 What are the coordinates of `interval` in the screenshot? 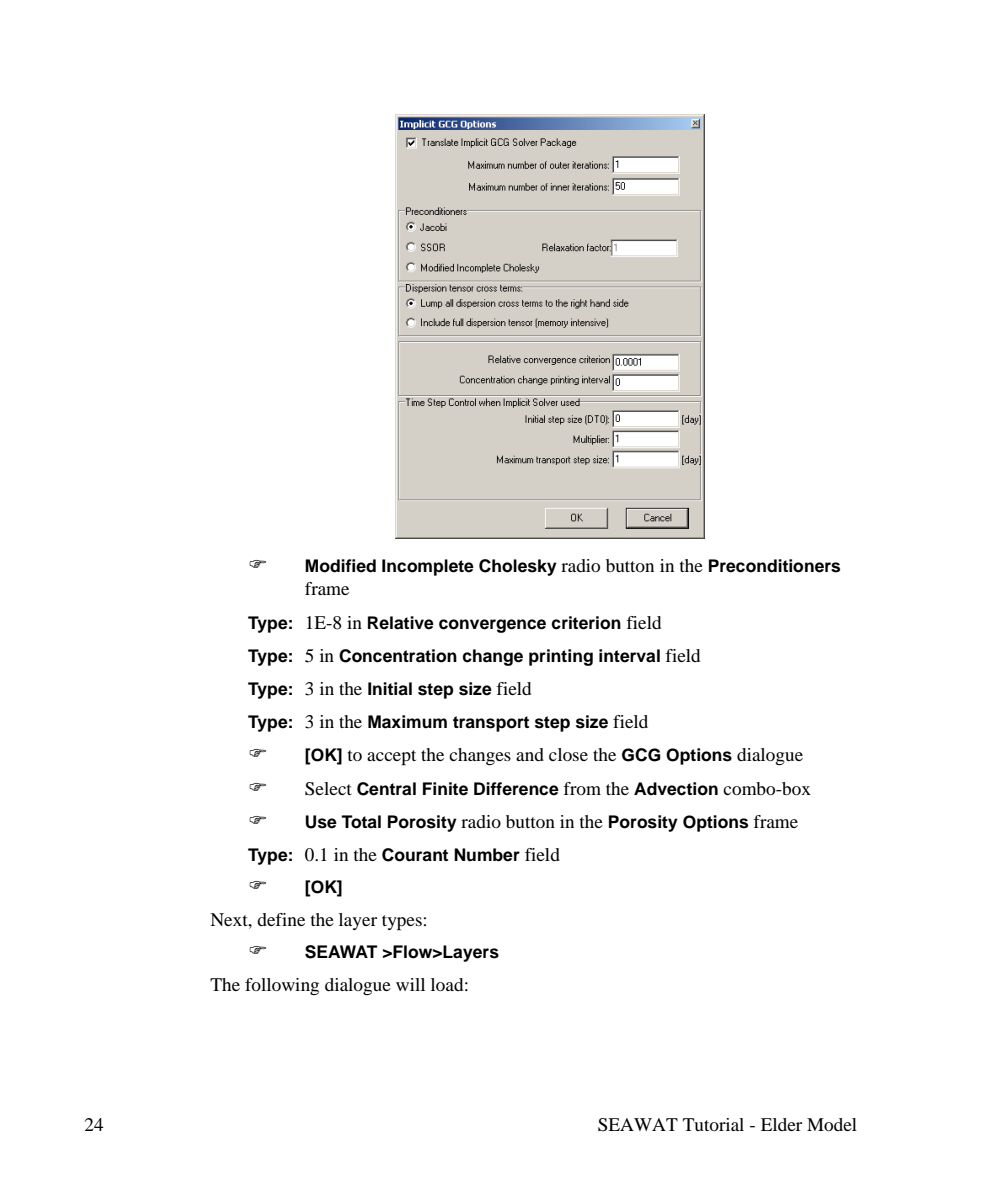 It's located at (629, 656).
